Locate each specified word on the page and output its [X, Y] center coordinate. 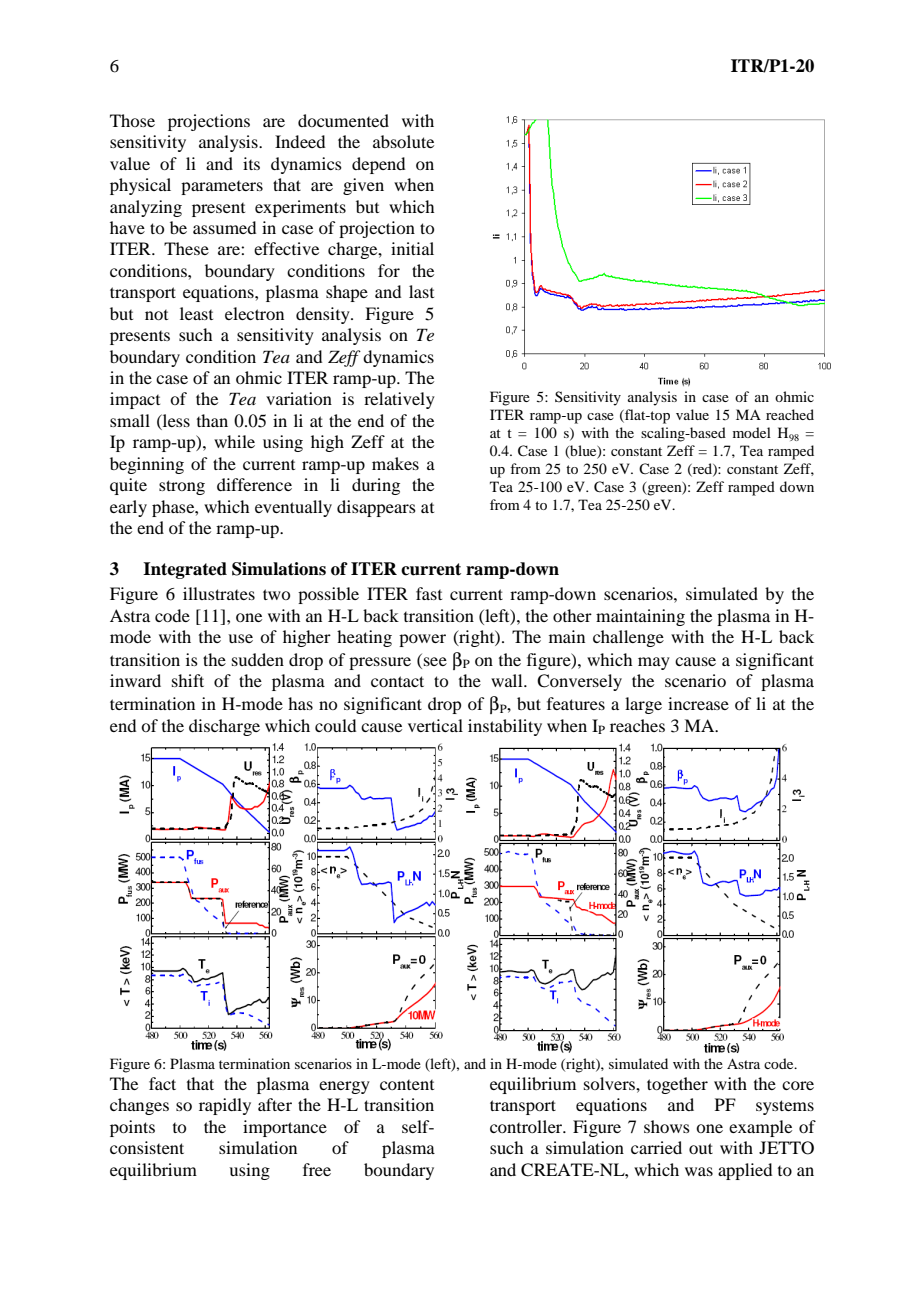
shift [188, 680]
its [251, 163]
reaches [637, 725]
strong [182, 487]
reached [790, 414]
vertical [435, 725]
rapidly [225, 1106]
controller [527, 1126]
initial [412, 248]
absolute [403, 141]
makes [395, 463]
